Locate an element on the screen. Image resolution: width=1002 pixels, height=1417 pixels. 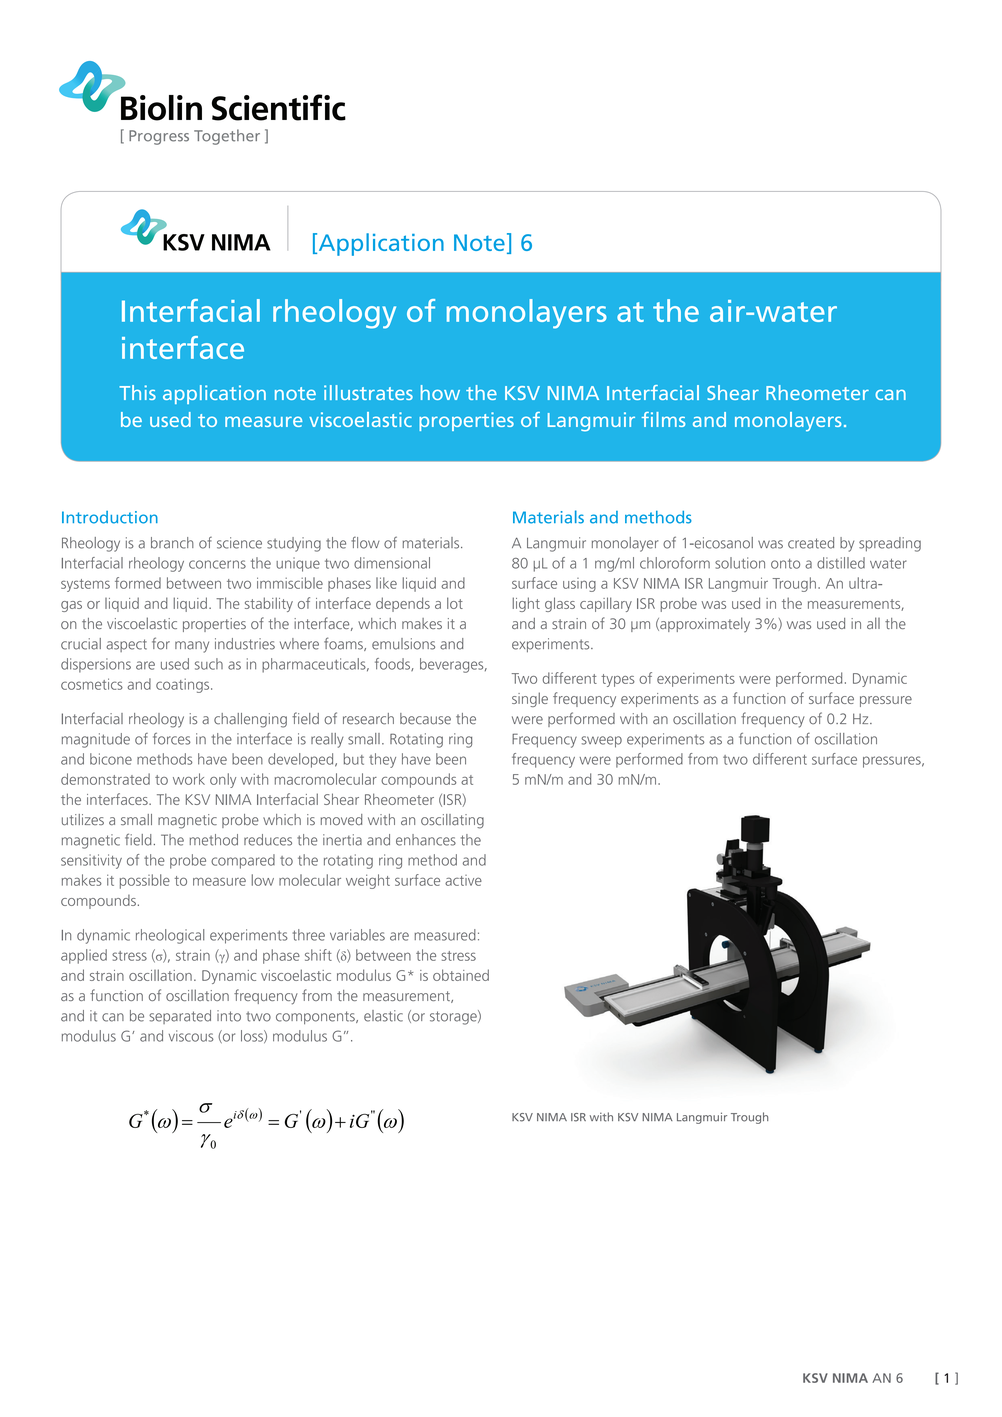
sweep is located at coordinates (601, 742).
